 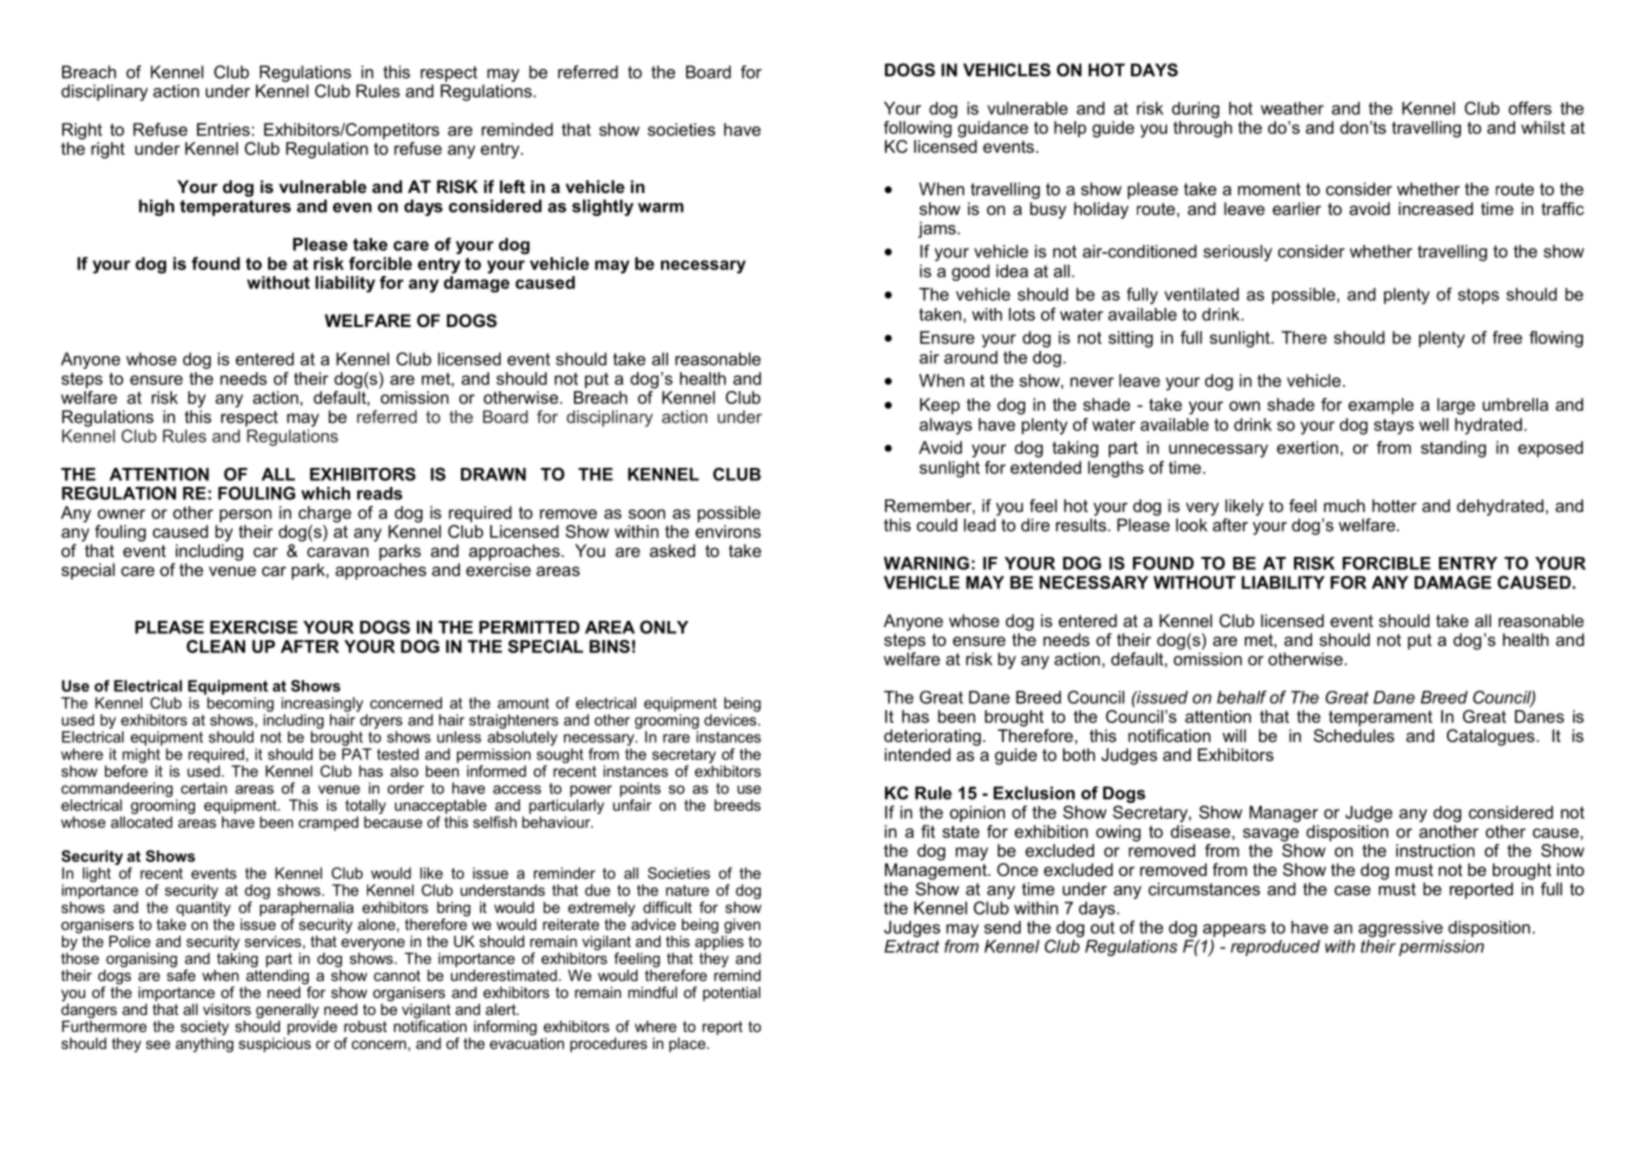 What do you see at coordinates (1507, 337) in the image?
I see `free` at bounding box center [1507, 337].
